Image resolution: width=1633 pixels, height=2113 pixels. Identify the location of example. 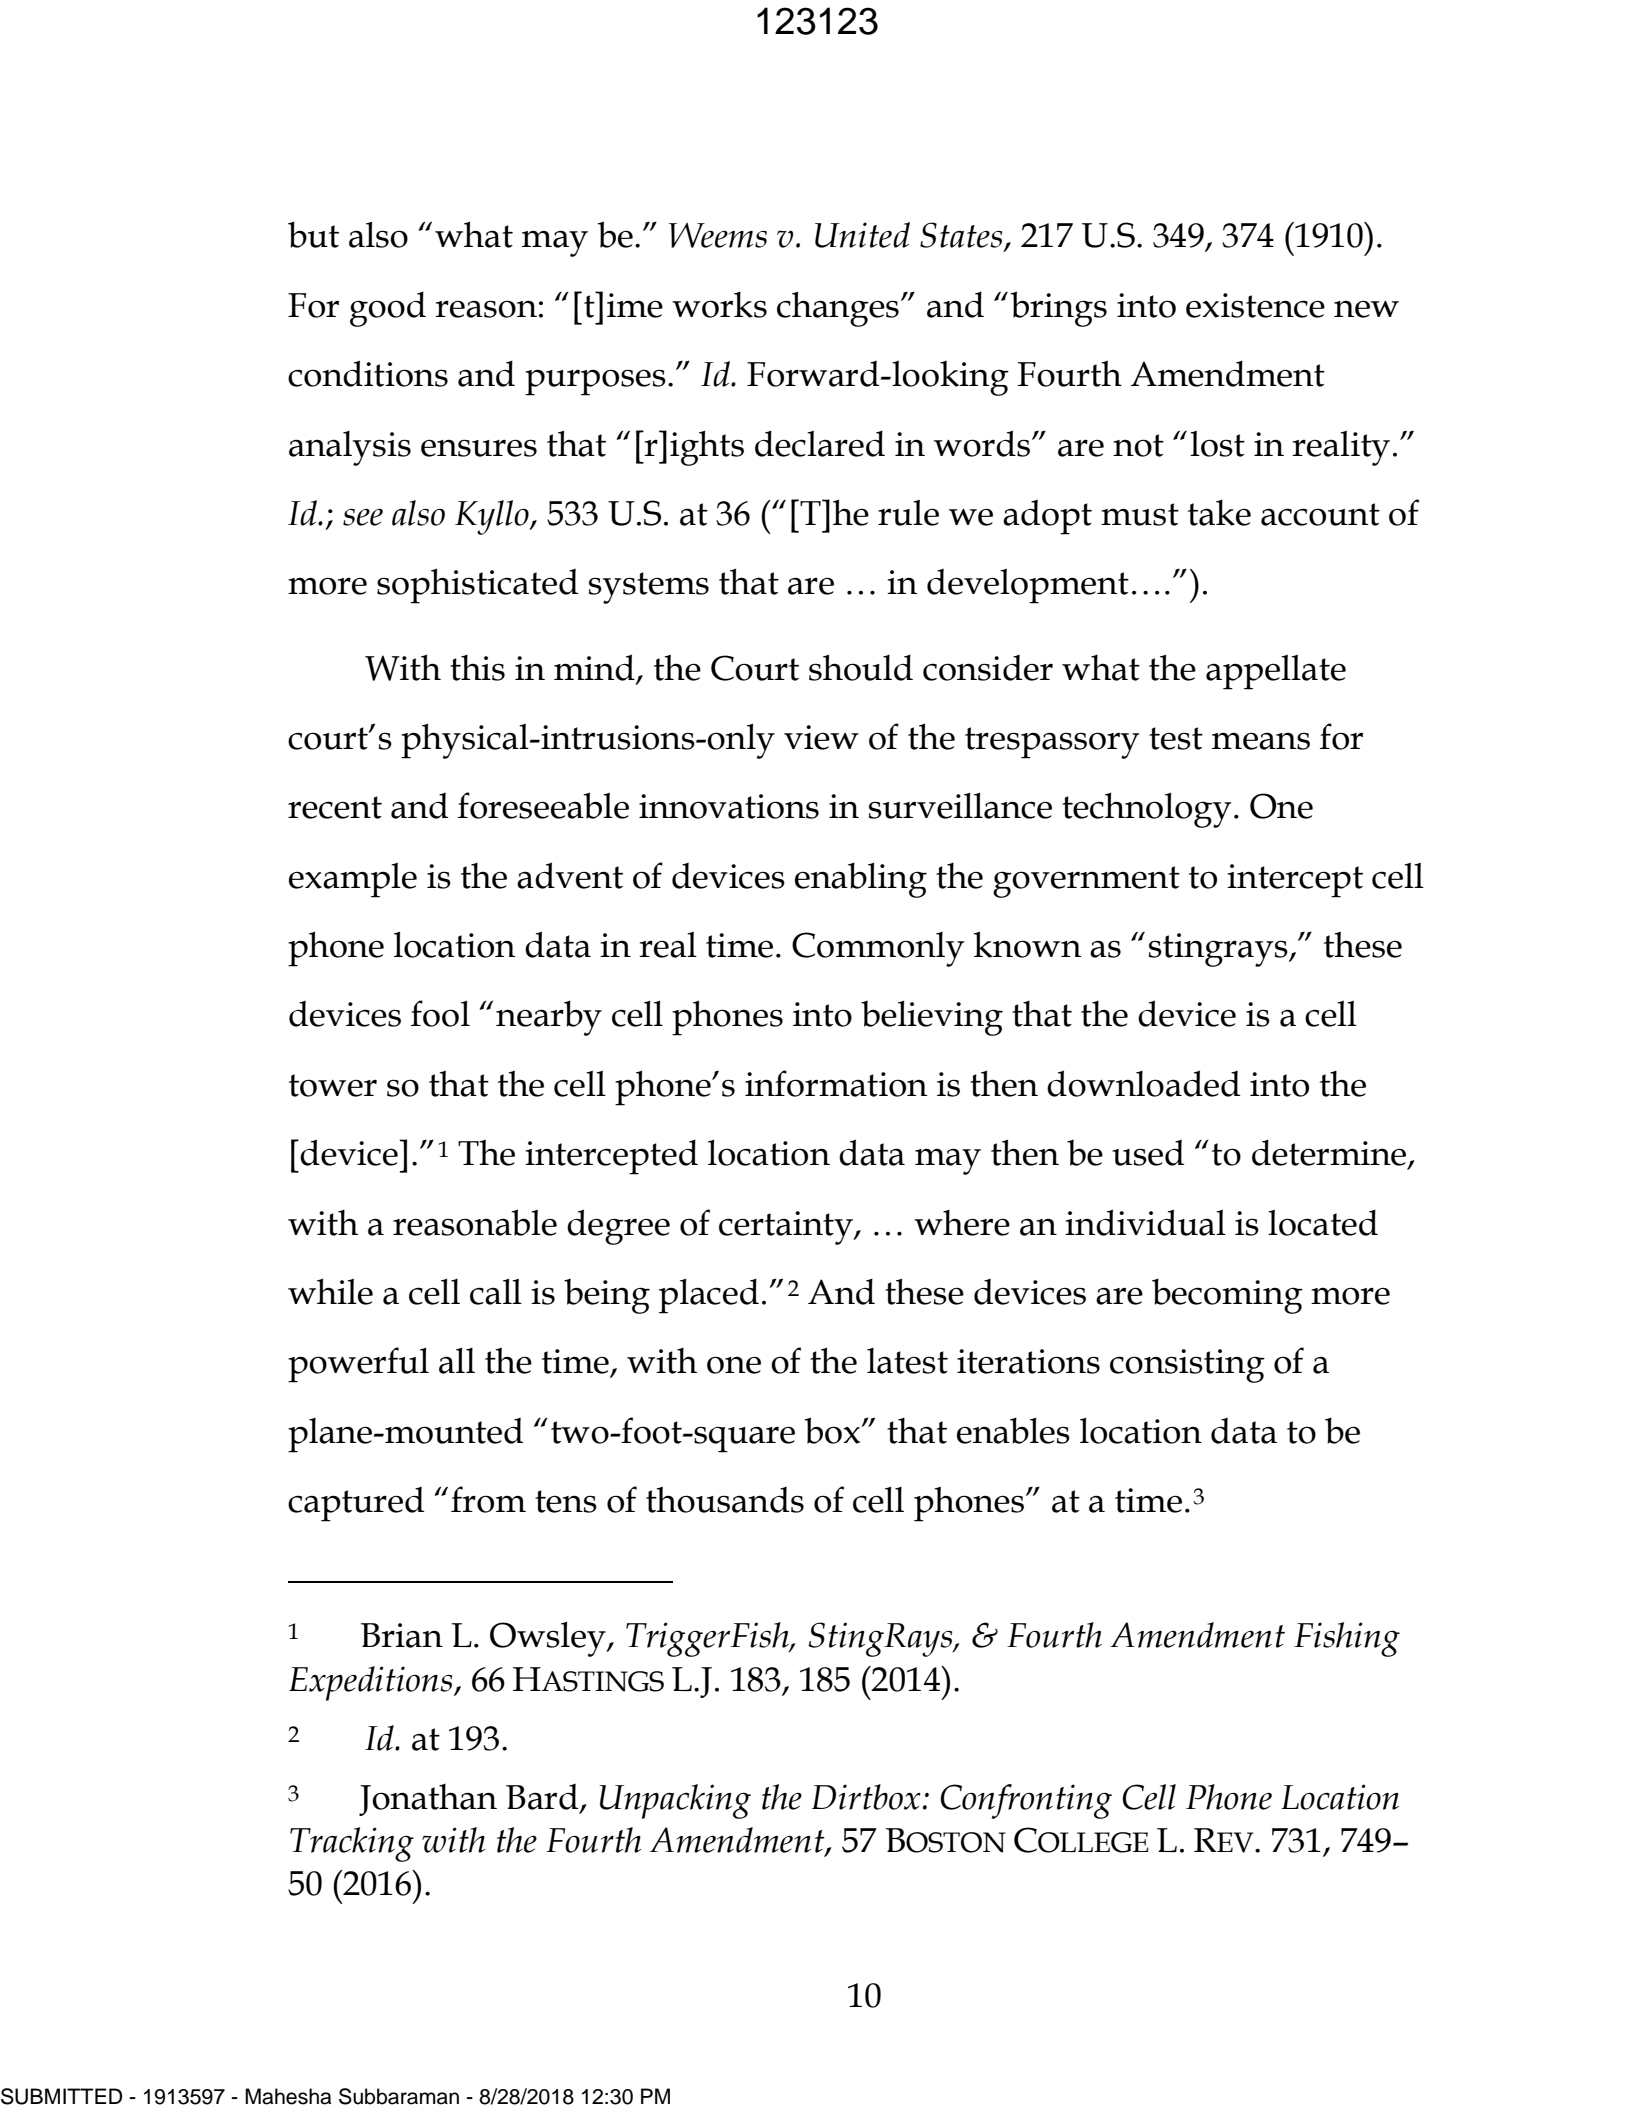
(353, 880).
